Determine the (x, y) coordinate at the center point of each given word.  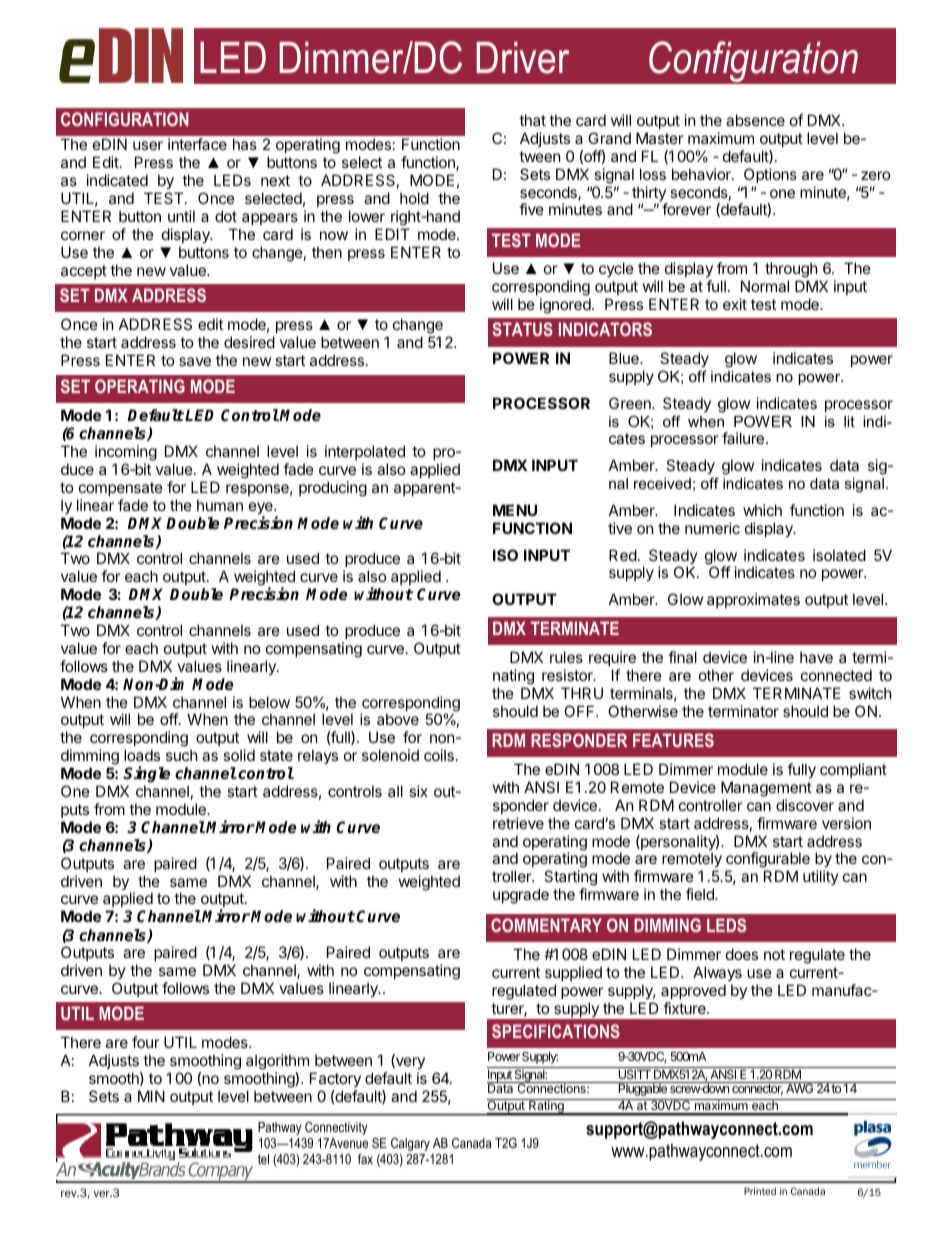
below (269, 702)
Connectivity (336, 1128)
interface (197, 144)
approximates (753, 600)
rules (566, 657)
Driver (522, 58)
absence (755, 120)
